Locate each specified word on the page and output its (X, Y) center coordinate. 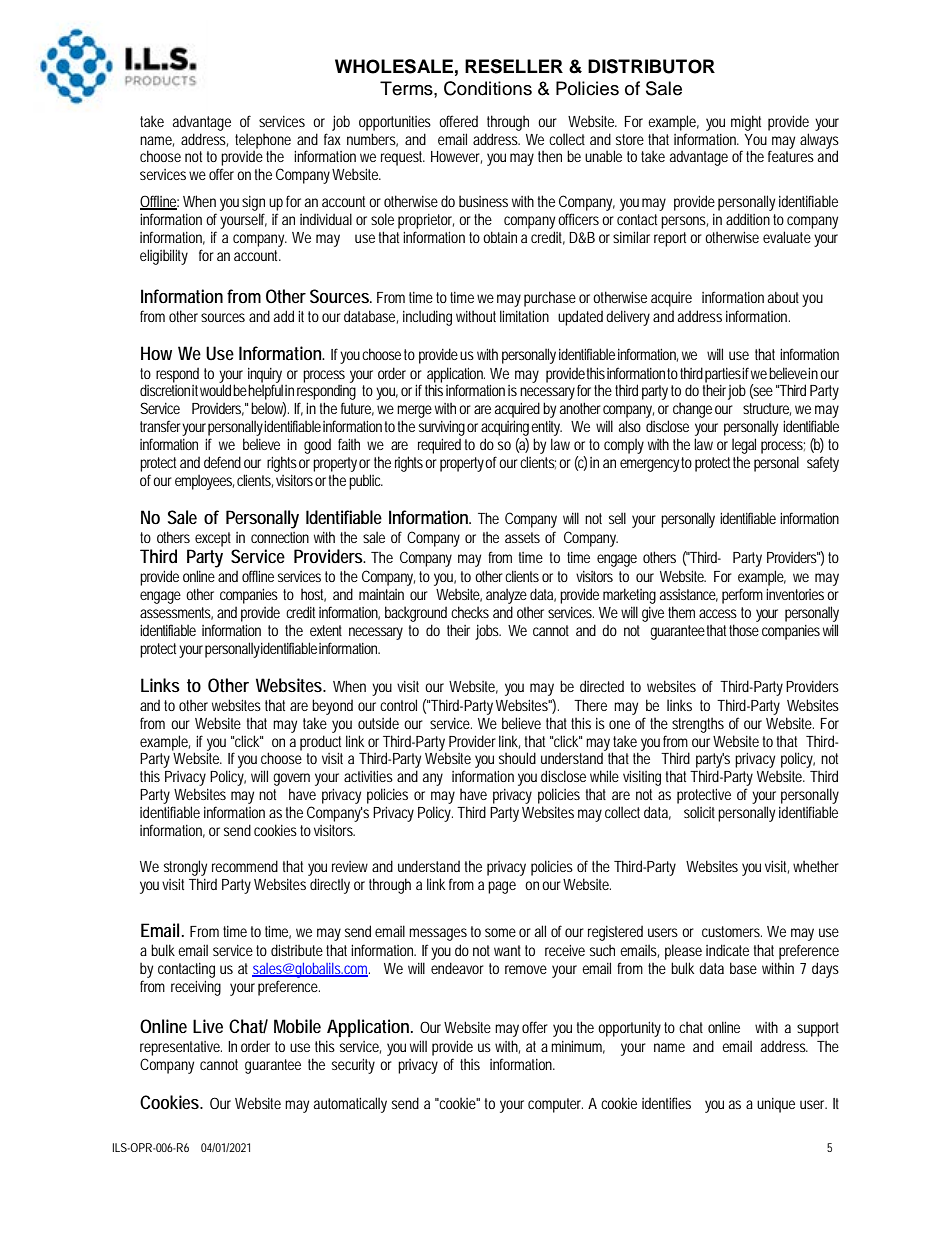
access (718, 613)
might (746, 123)
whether (816, 866)
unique (776, 1105)
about (785, 297)
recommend (245, 866)
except (213, 539)
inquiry (265, 376)
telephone (263, 141)
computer (555, 1105)
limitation (524, 316)
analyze (506, 596)
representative (181, 1048)
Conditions (488, 88)
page (502, 887)
